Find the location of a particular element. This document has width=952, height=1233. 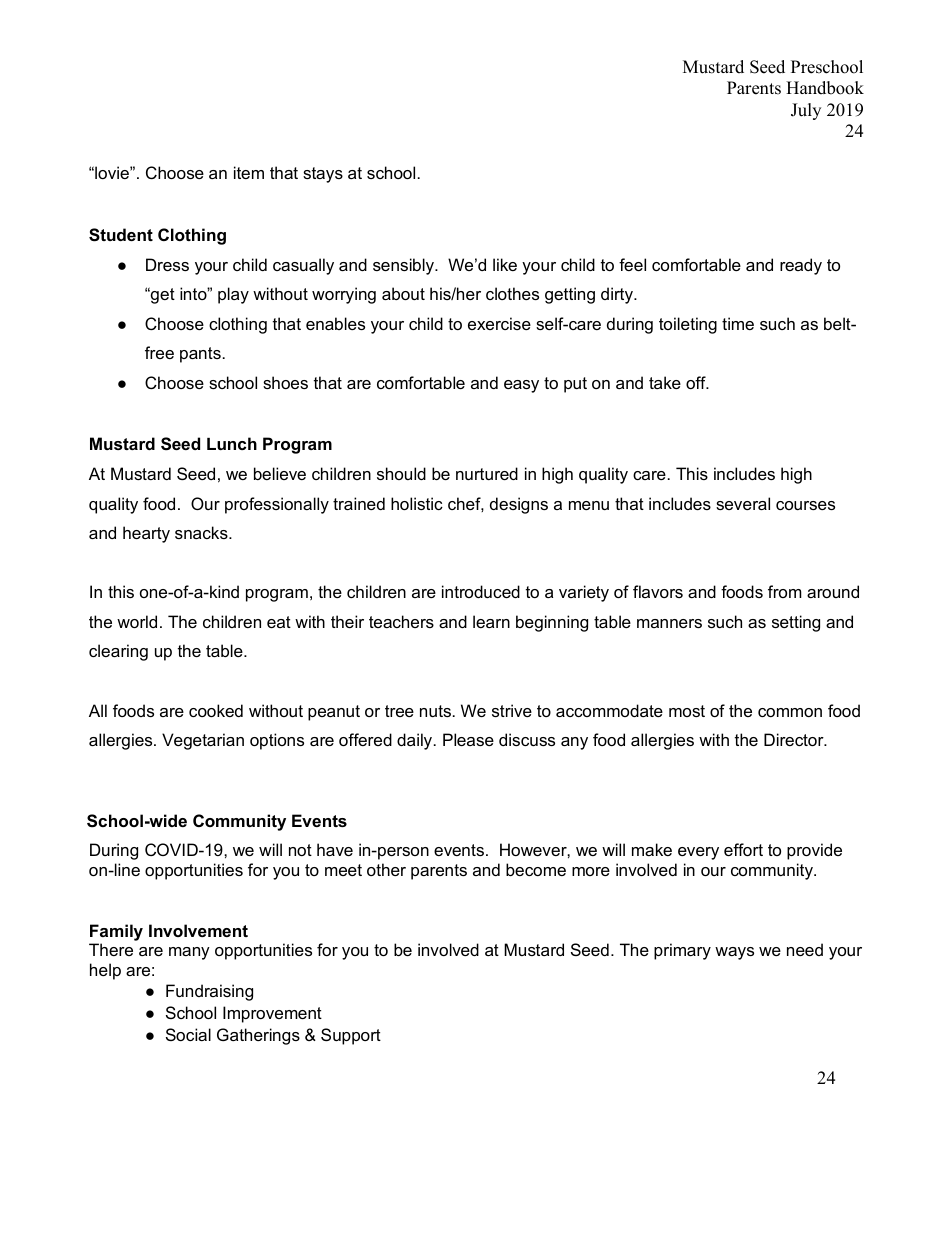

item is located at coordinates (249, 172).
